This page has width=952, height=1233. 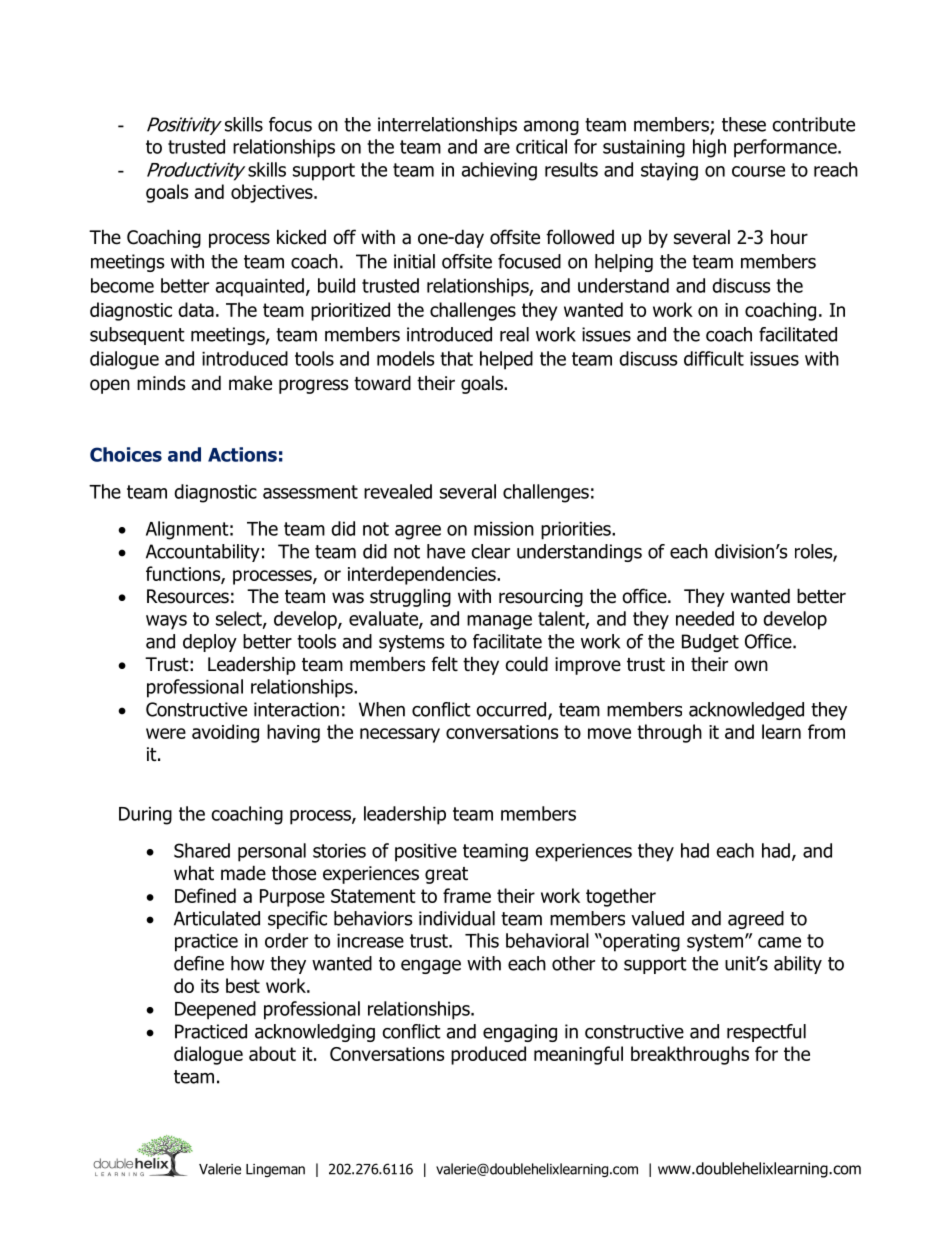 I want to click on Deepened, so click(x=215, y=1010).
